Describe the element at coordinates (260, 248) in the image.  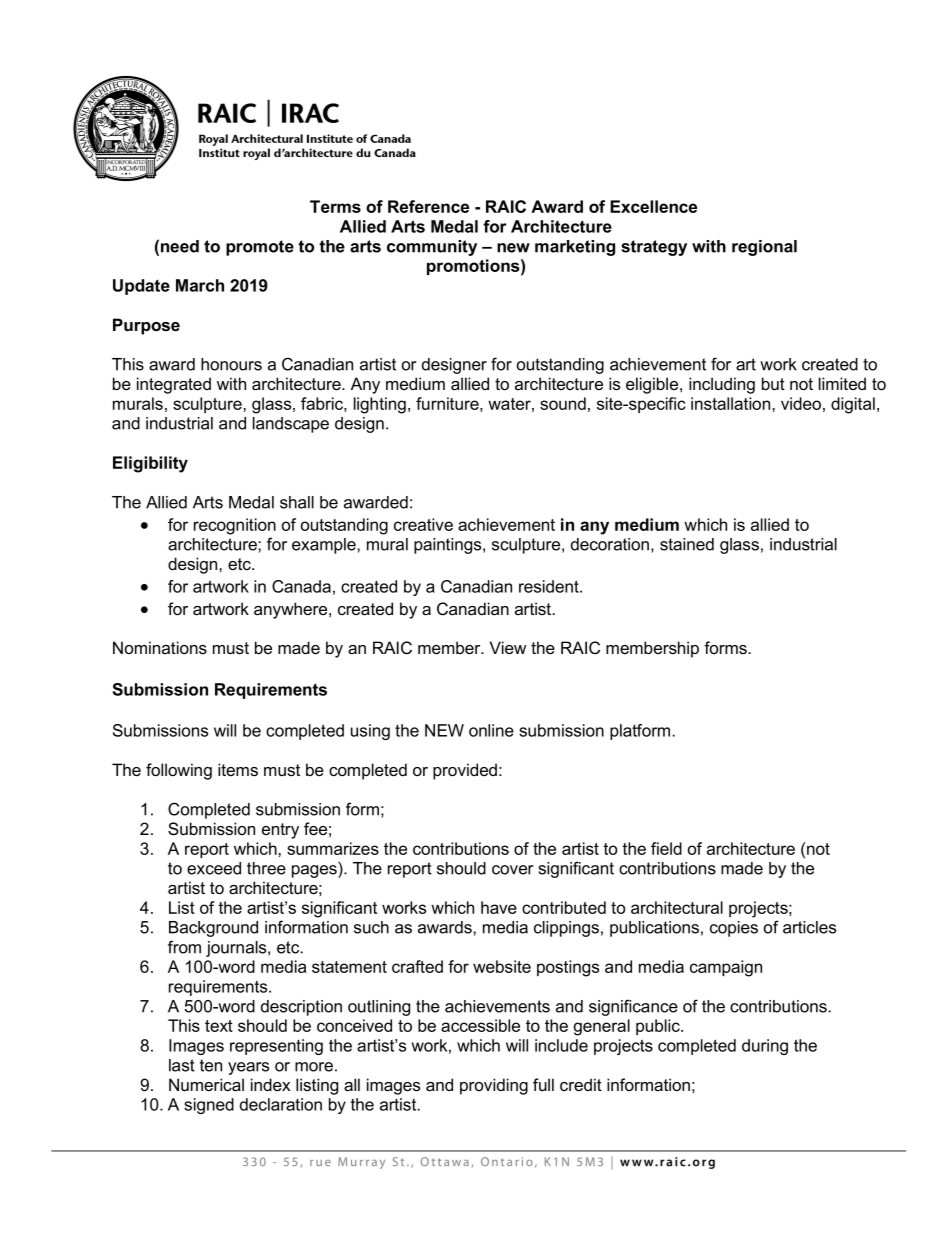
I see `promote` at that location.
